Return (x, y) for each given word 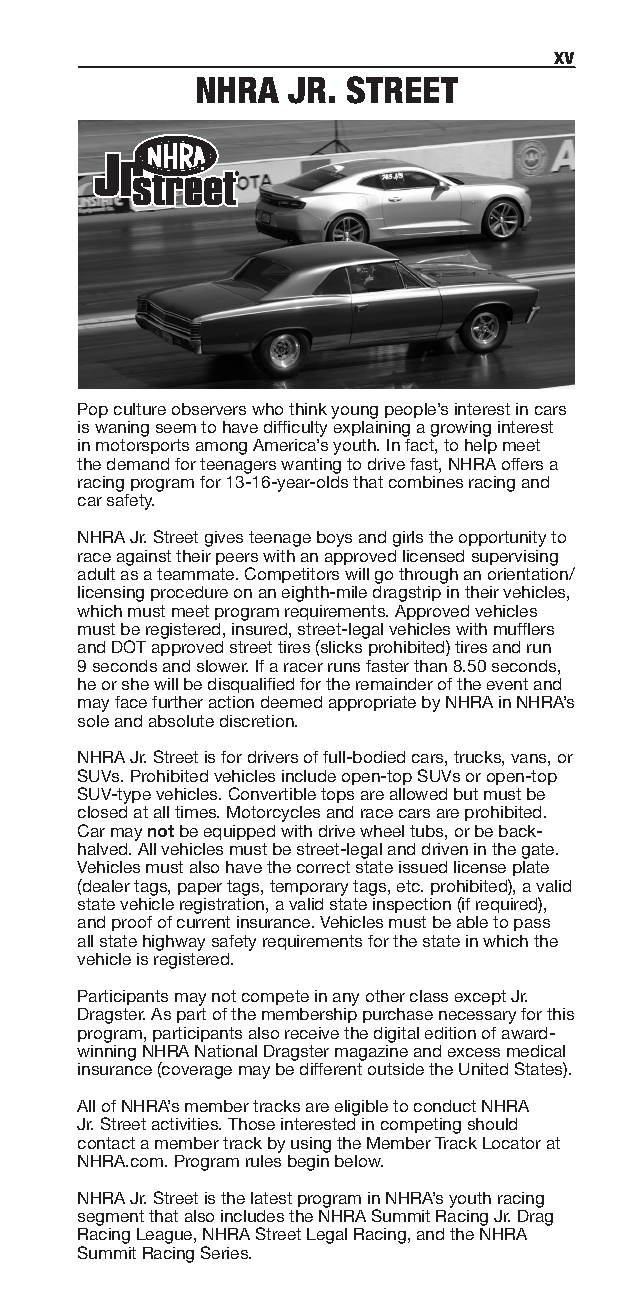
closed (102, 812)
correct (323, 867)
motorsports (142, 446)
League (166, 1236)
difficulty (295, 430)
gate (539, 852)
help (481, 446)
